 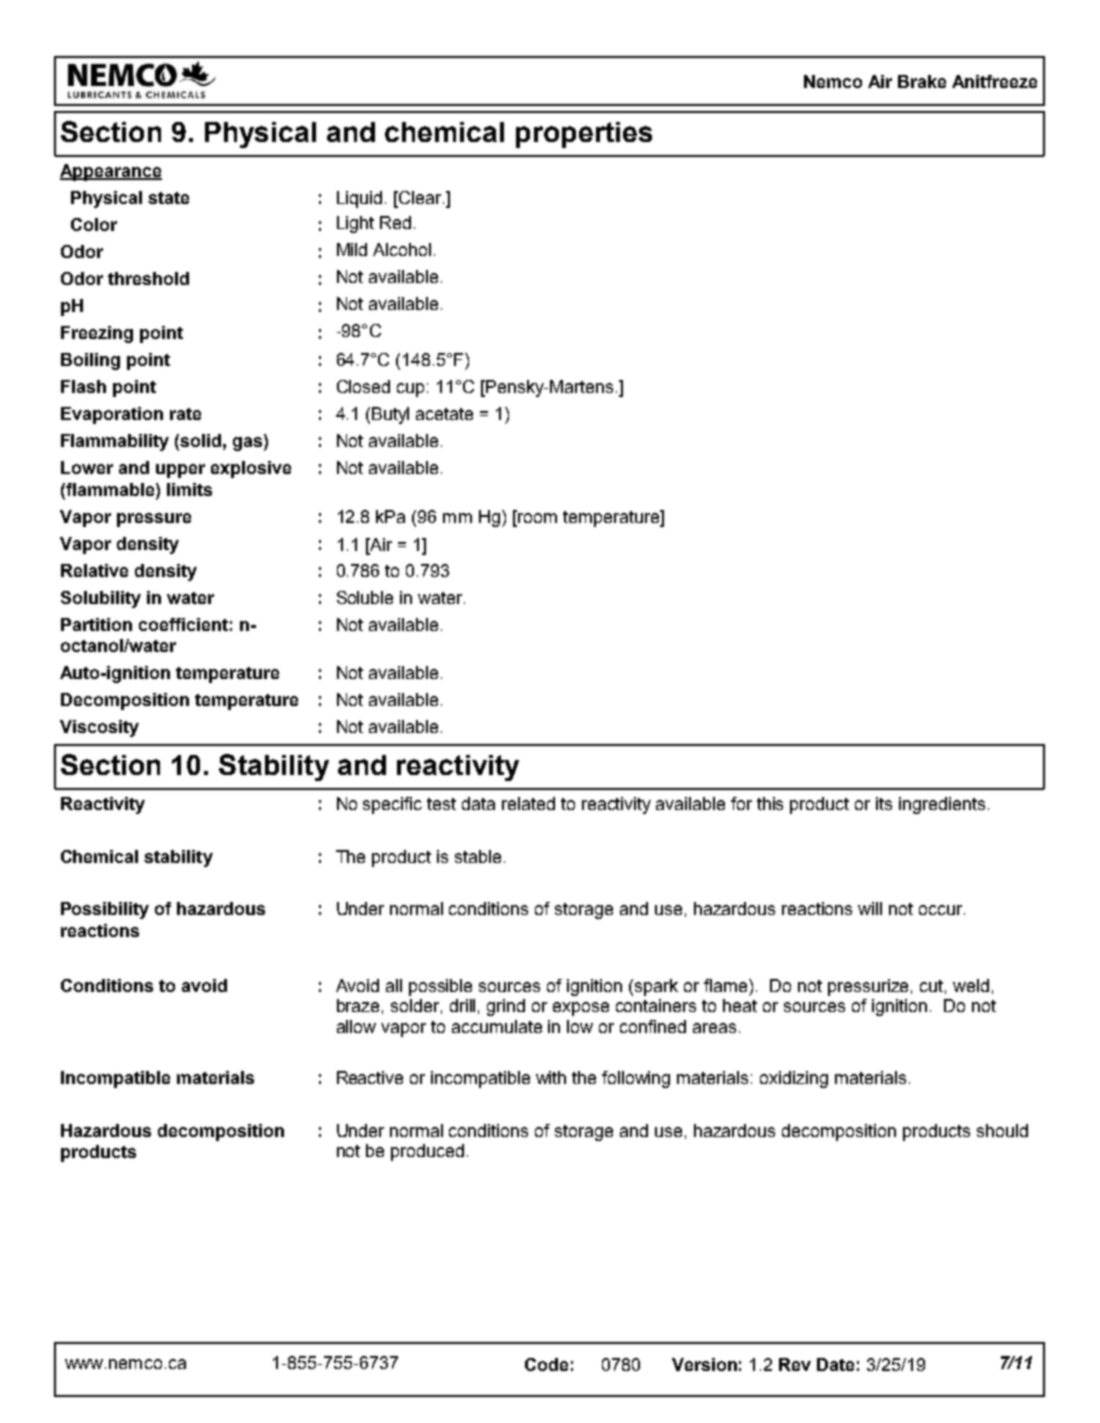 I want to click on Code, so click(x=546, y=1364).
